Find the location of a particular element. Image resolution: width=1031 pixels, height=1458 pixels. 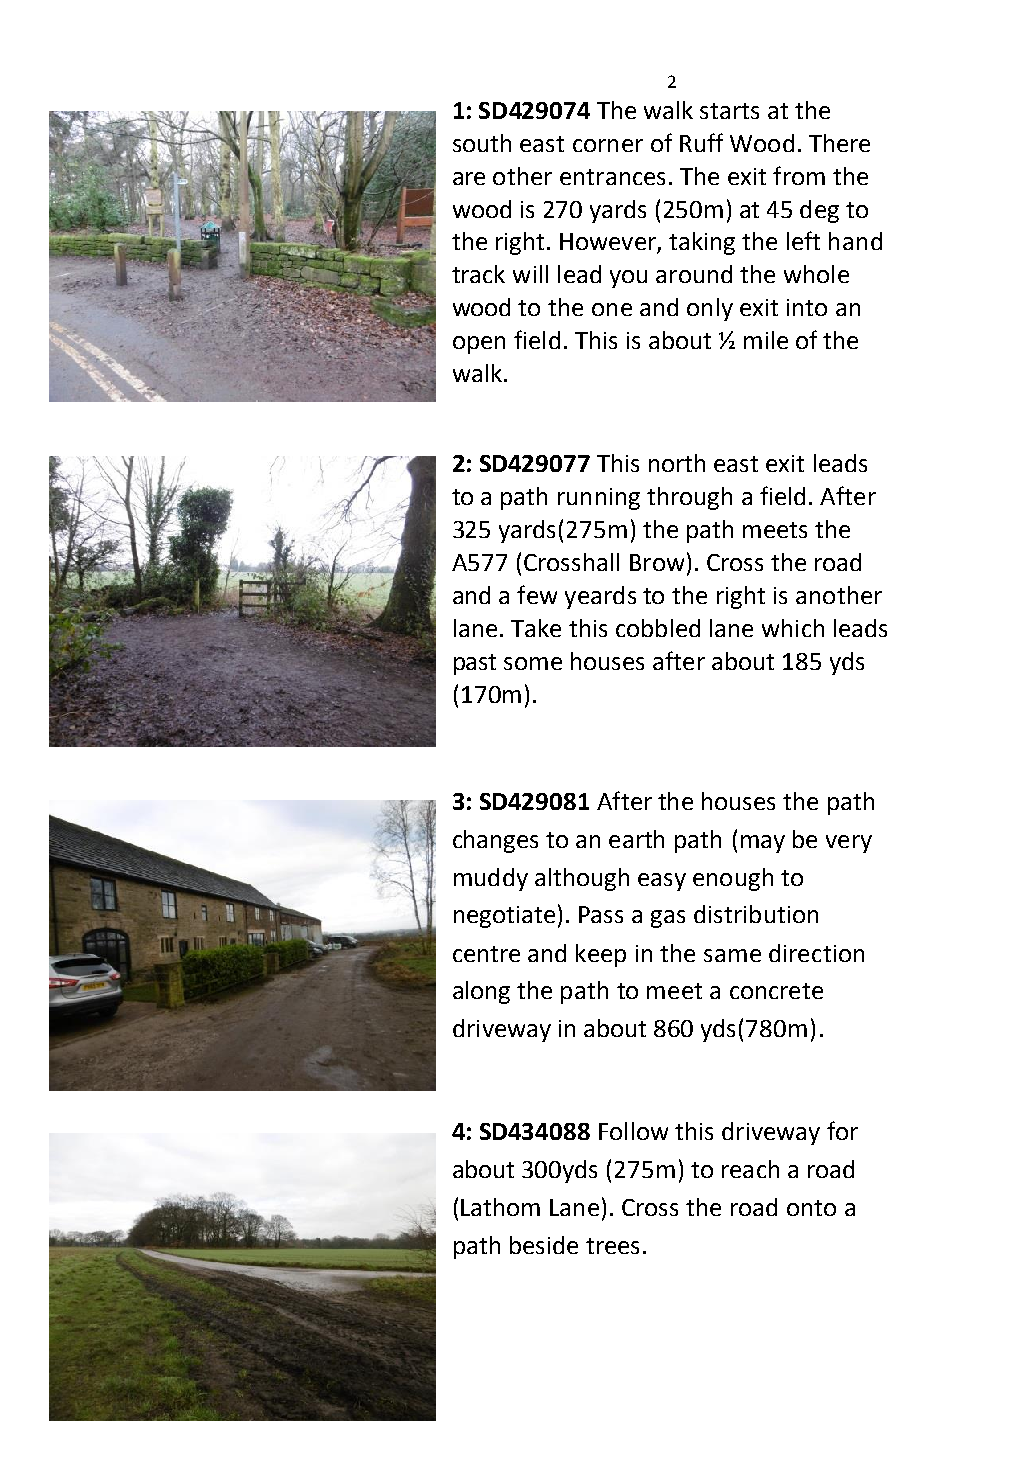

which is located at coordinates (793, 628).
